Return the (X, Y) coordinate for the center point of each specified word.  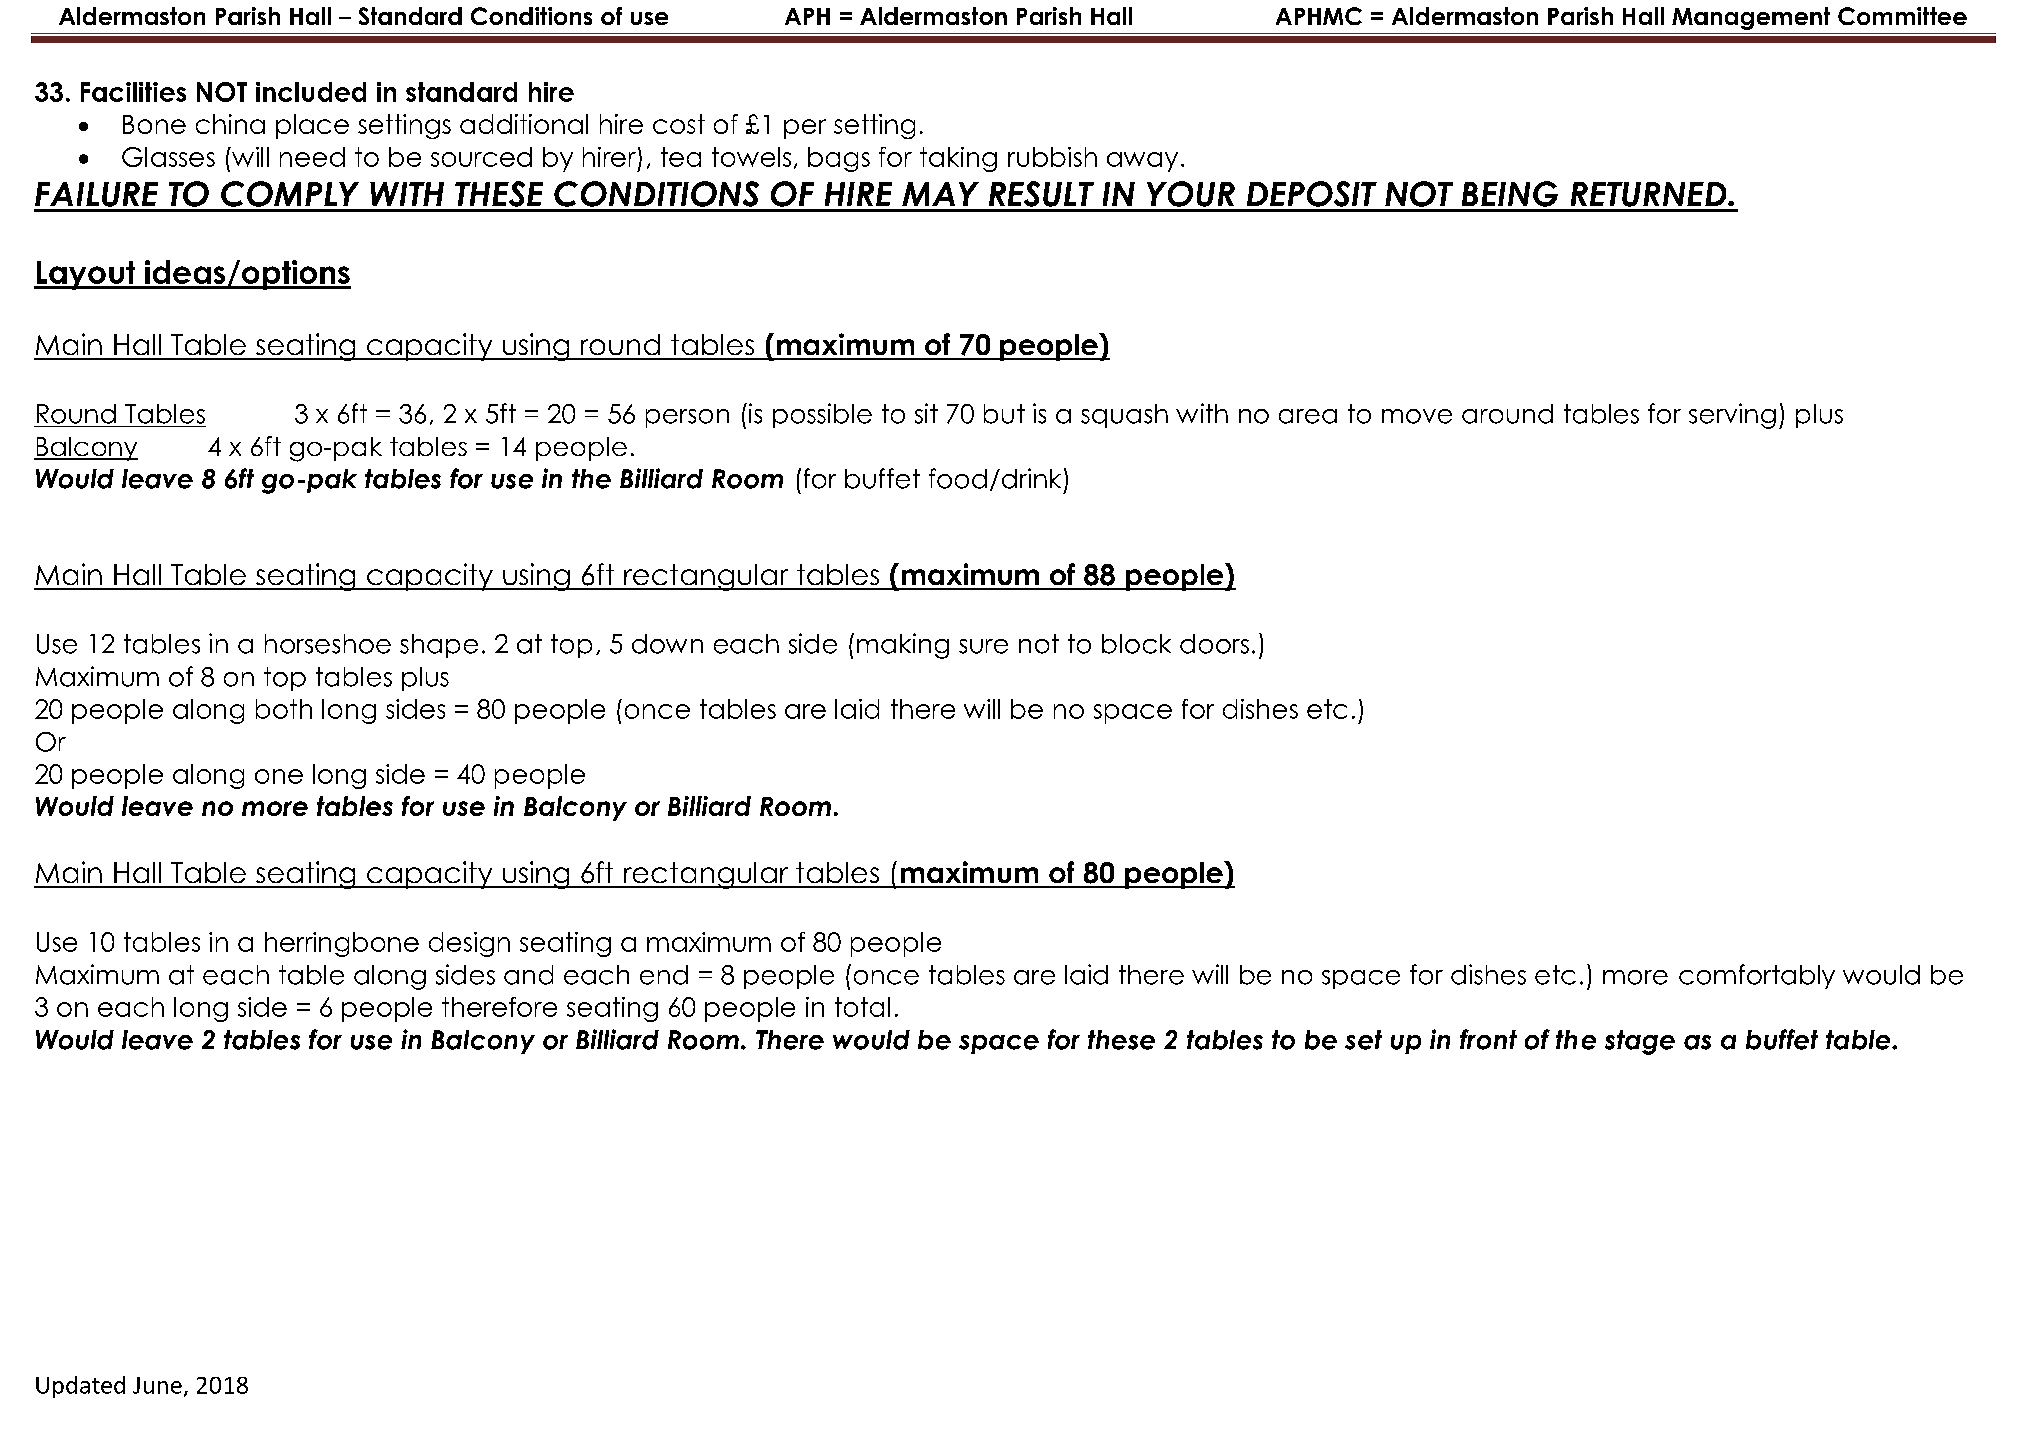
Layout (86, 275)
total (862, 1007)
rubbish (1052, 157)
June (157, 1385)
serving (1732, 416)
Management (1751, 18)
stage (1640, 1042)
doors (1214, 644)
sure (983, 646)
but (1004, 414)
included (311, 92)
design (469, 944)
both (284, 709)
